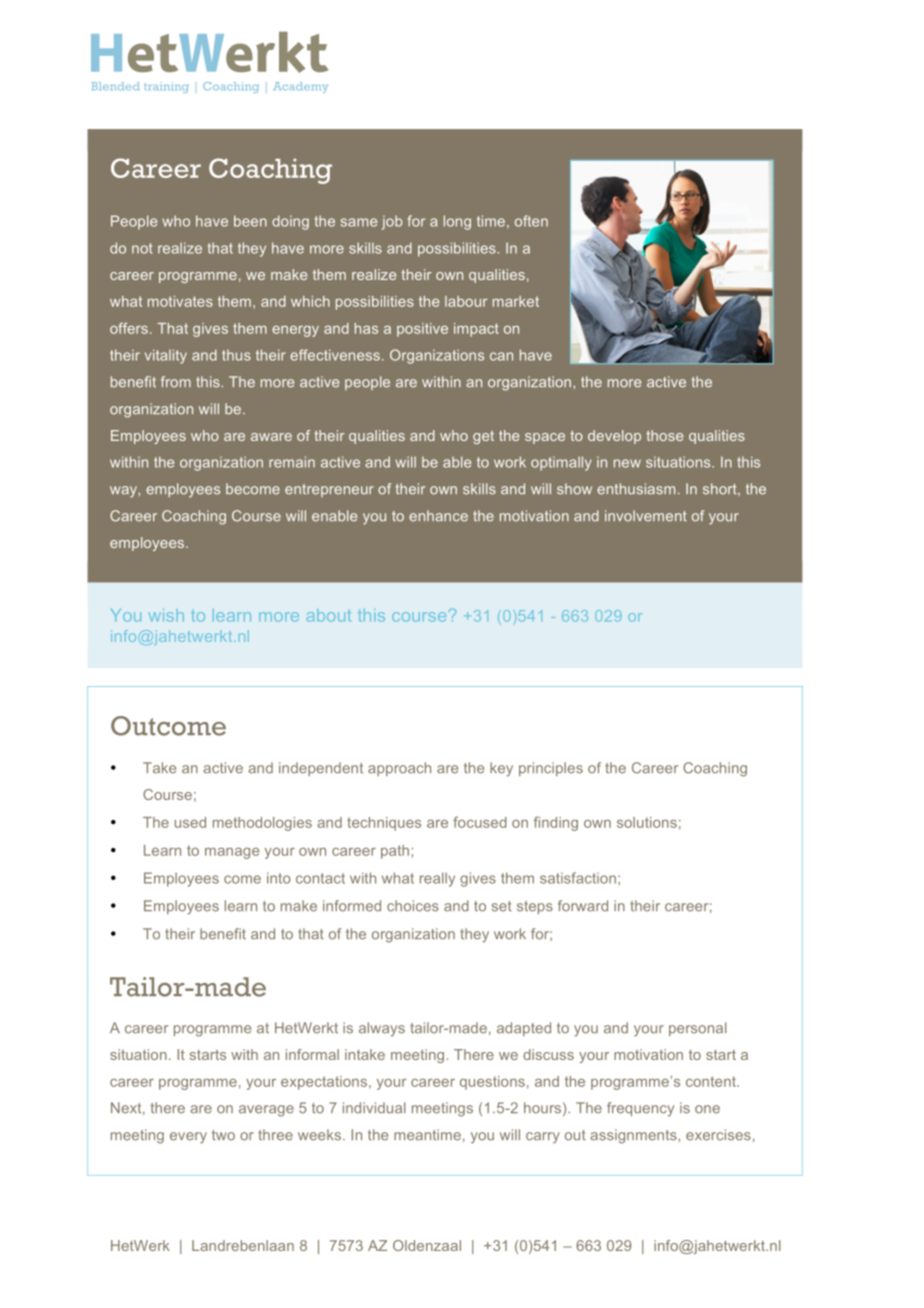 This page has height=1308, width=924. What do you see at coordinates (232, 853) in the page?
I see `manage` at bounding box center [232, 853].
